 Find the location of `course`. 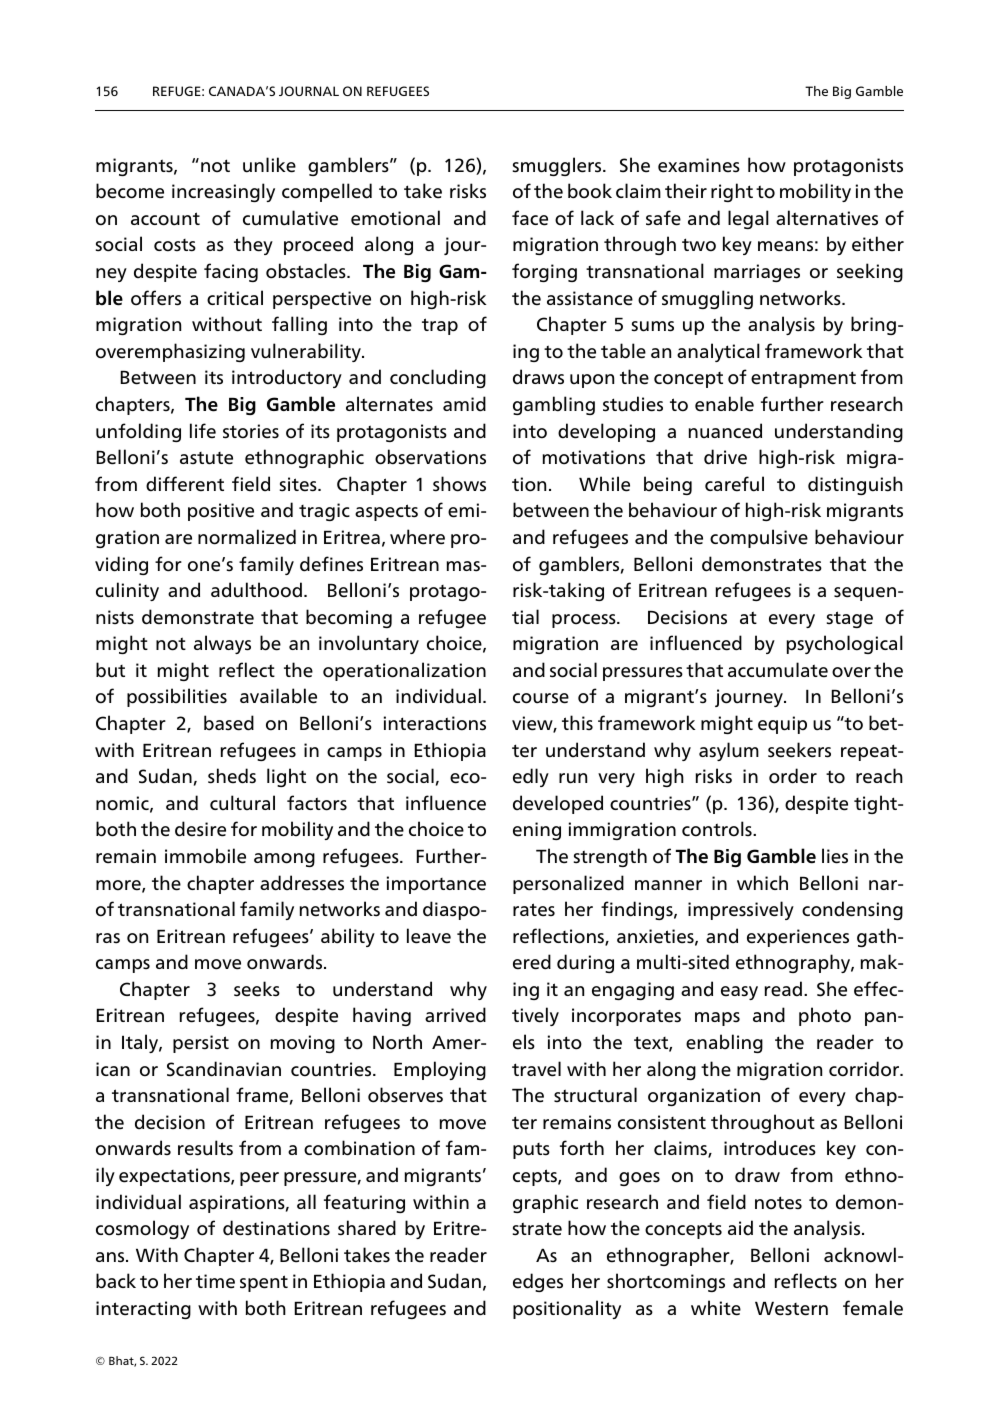

course is located at coordinates (541, 698).
